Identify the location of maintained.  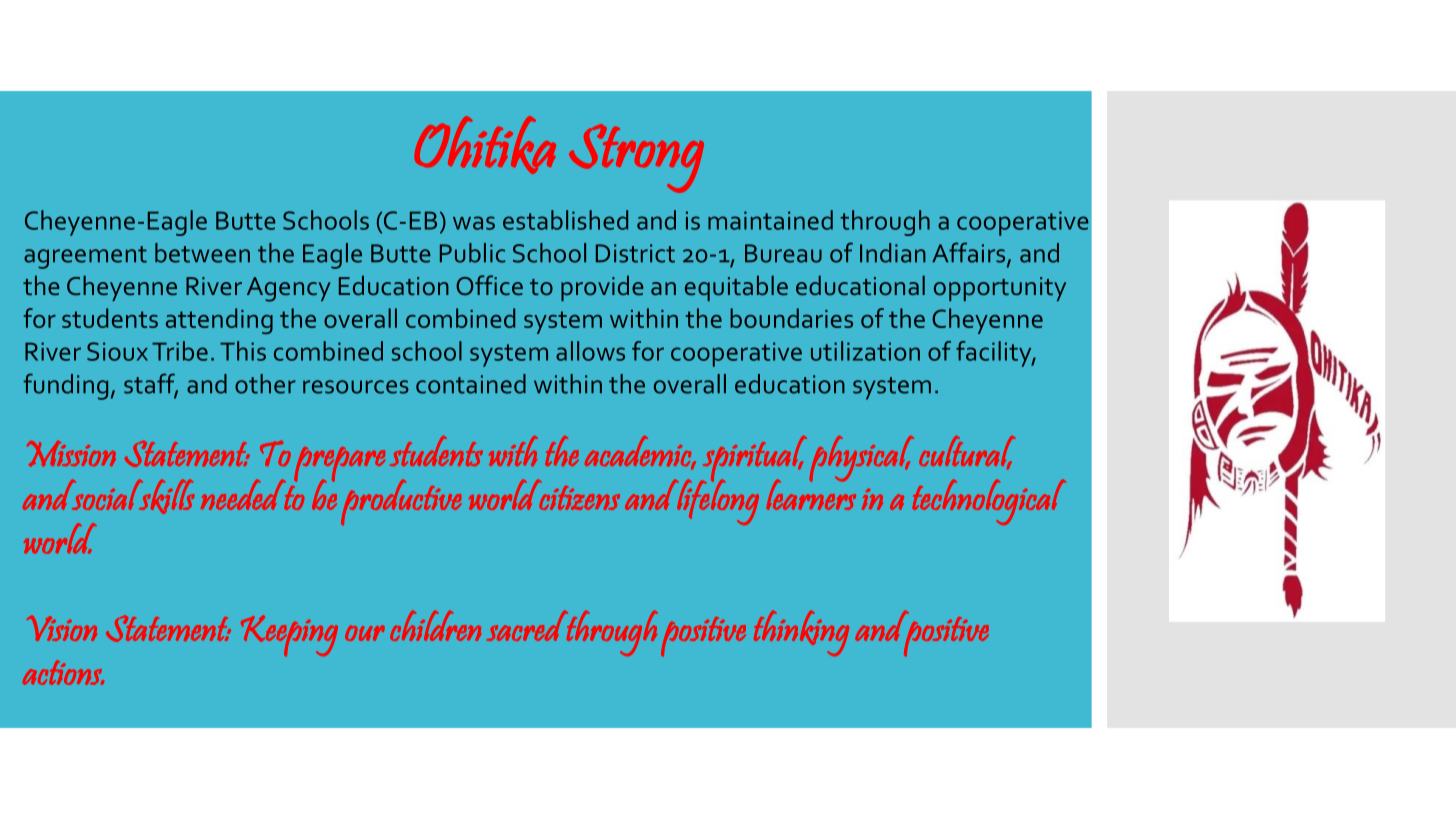
(770, 220).
